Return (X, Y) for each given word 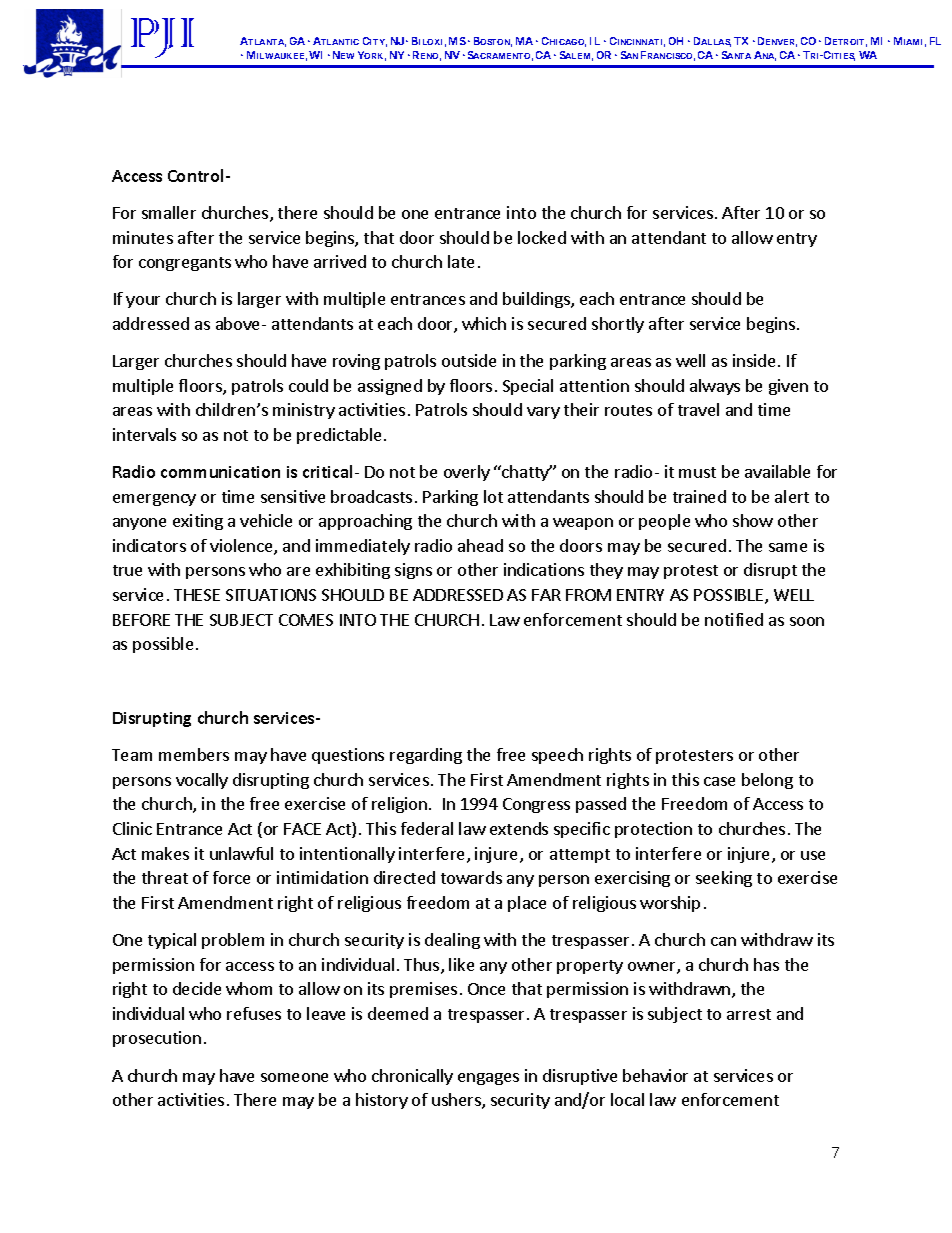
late (461, 261)
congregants (185, 264)
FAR (546, 595)
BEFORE (141, 620)
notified (734, 619)
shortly (618, 325)
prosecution (157, 1039)
